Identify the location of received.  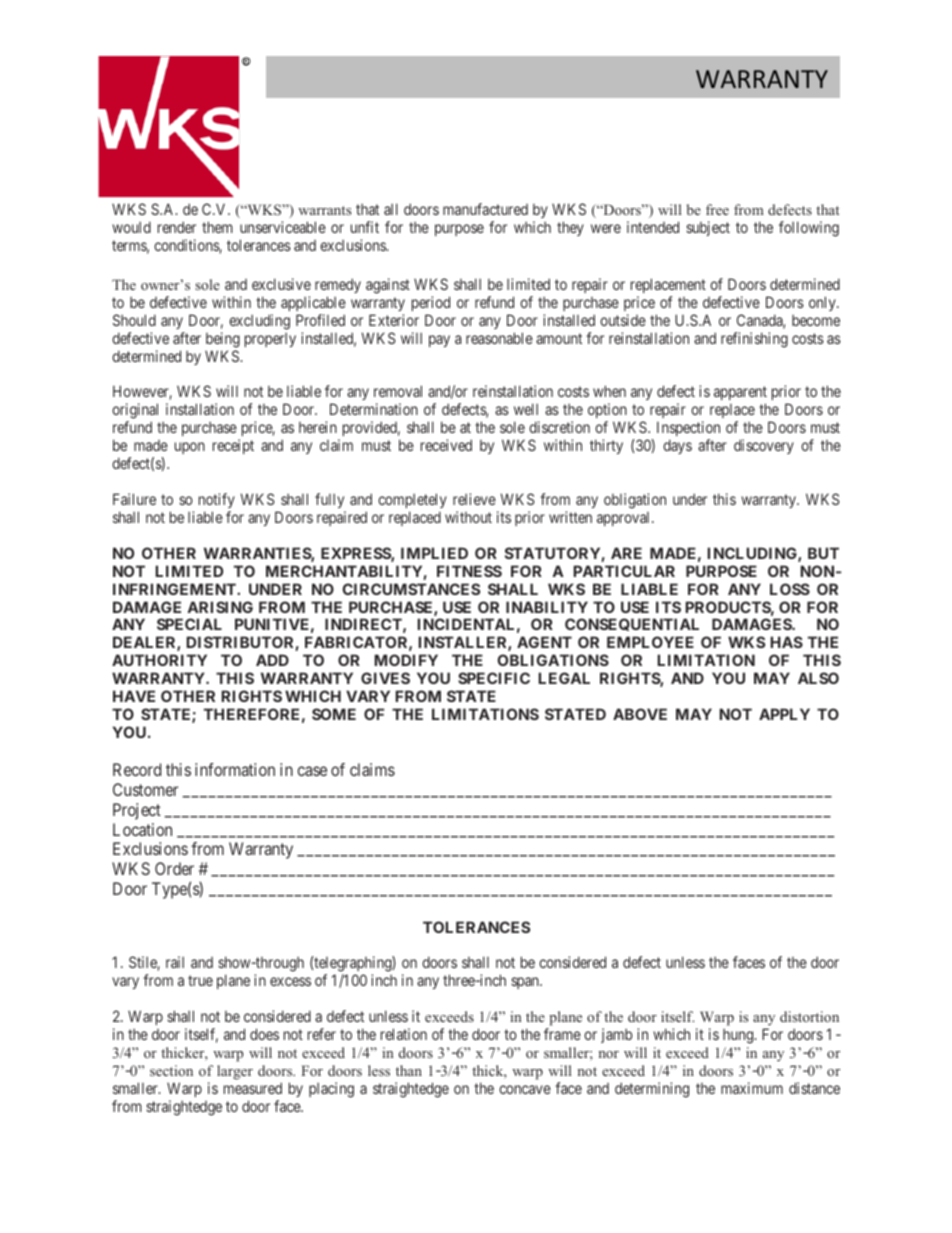
(446, 445).
